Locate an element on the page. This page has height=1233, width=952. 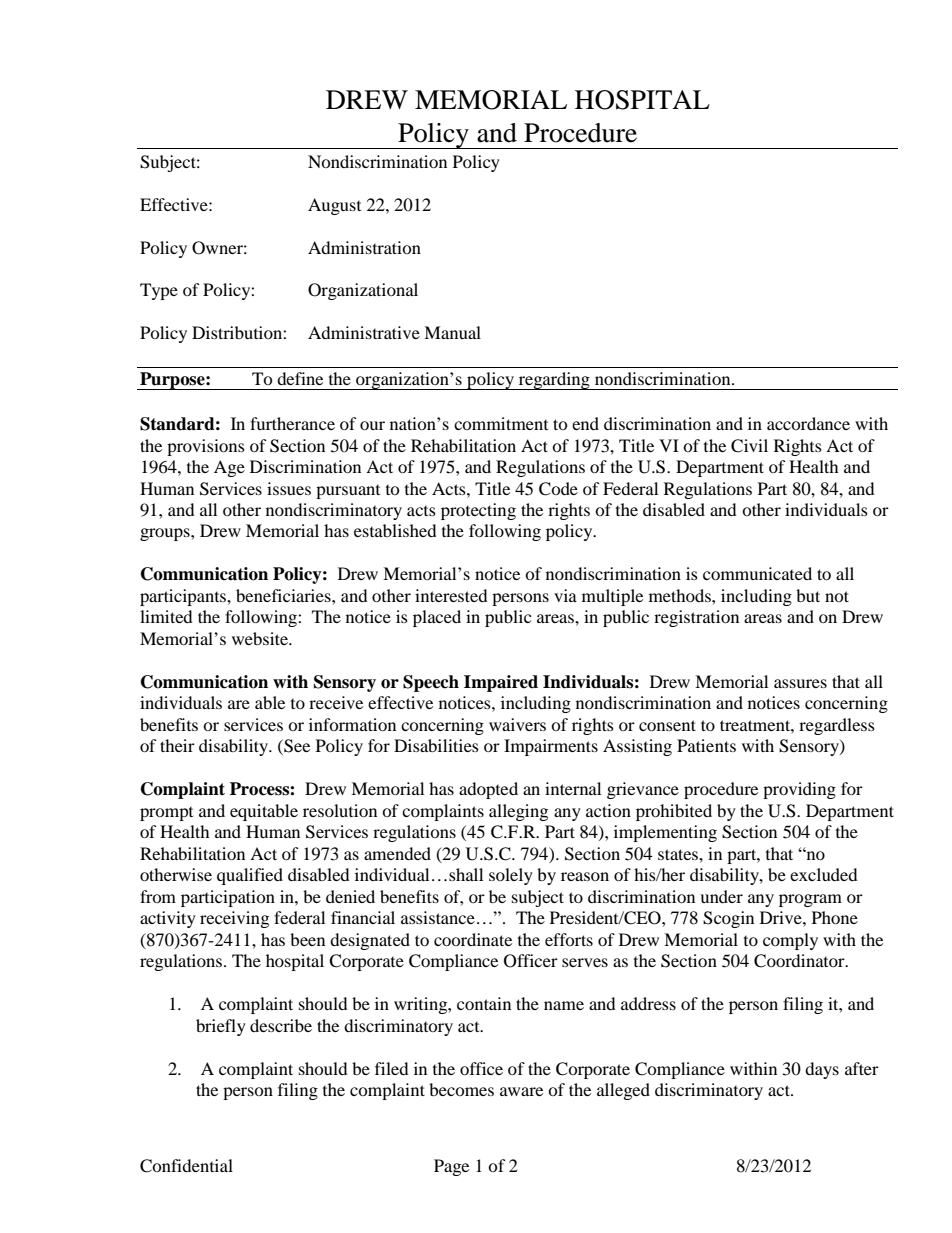
website is located at coordinates (261, 638).
